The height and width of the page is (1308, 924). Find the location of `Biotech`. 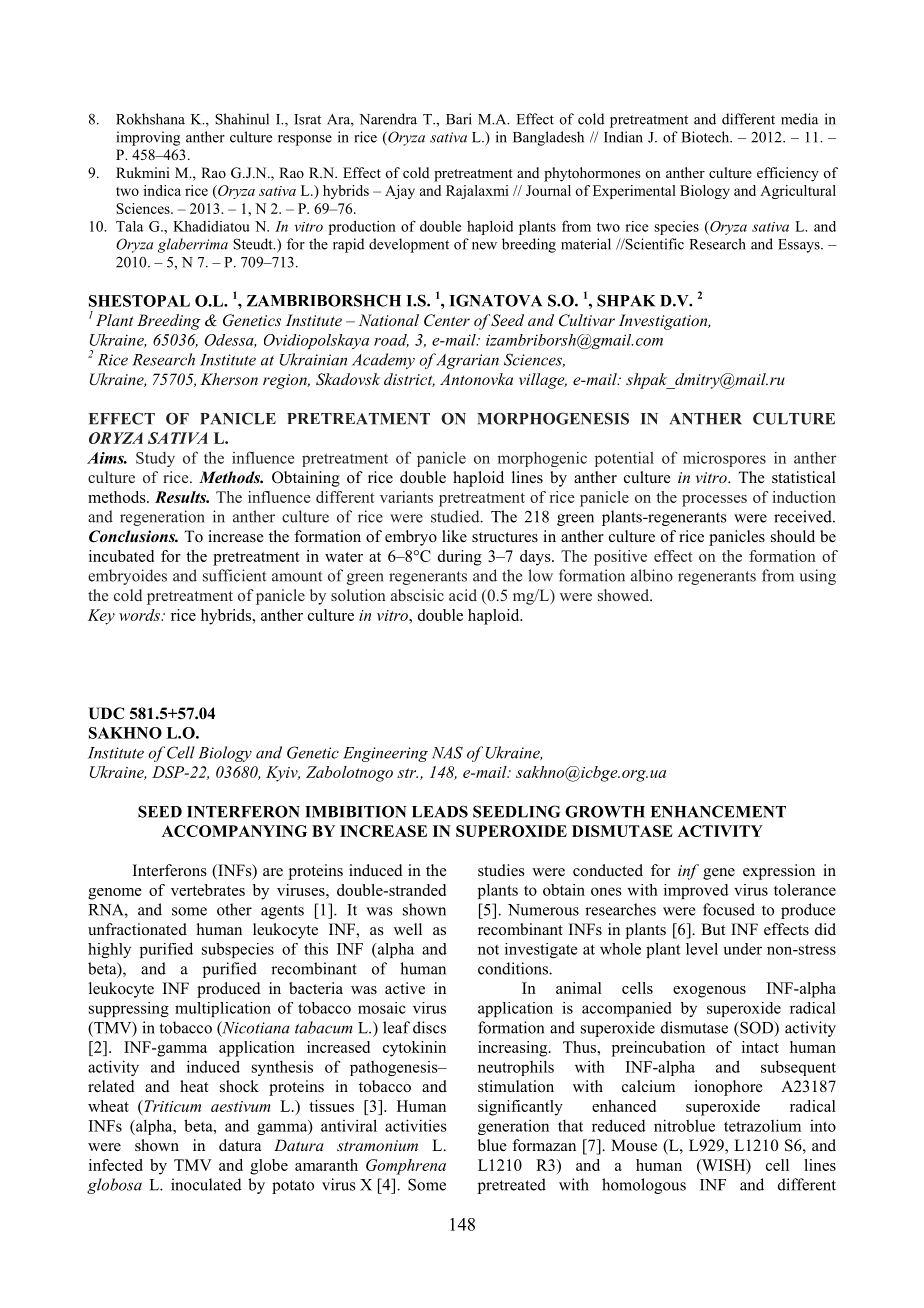

Biotech is located at coordinates (707, 137).
